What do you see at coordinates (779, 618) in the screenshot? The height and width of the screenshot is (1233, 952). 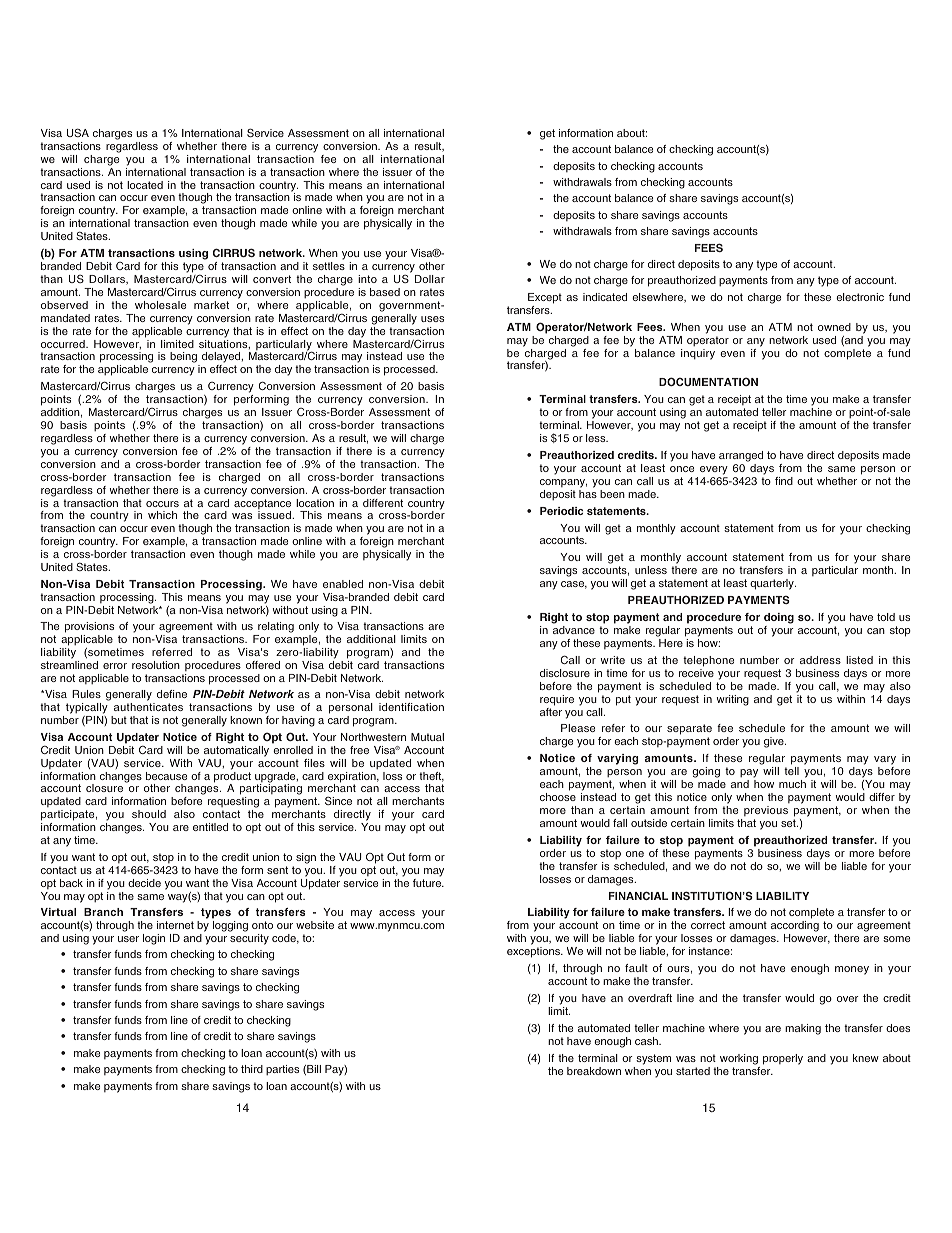 I see `doing` at bounding box center [779, 618].
